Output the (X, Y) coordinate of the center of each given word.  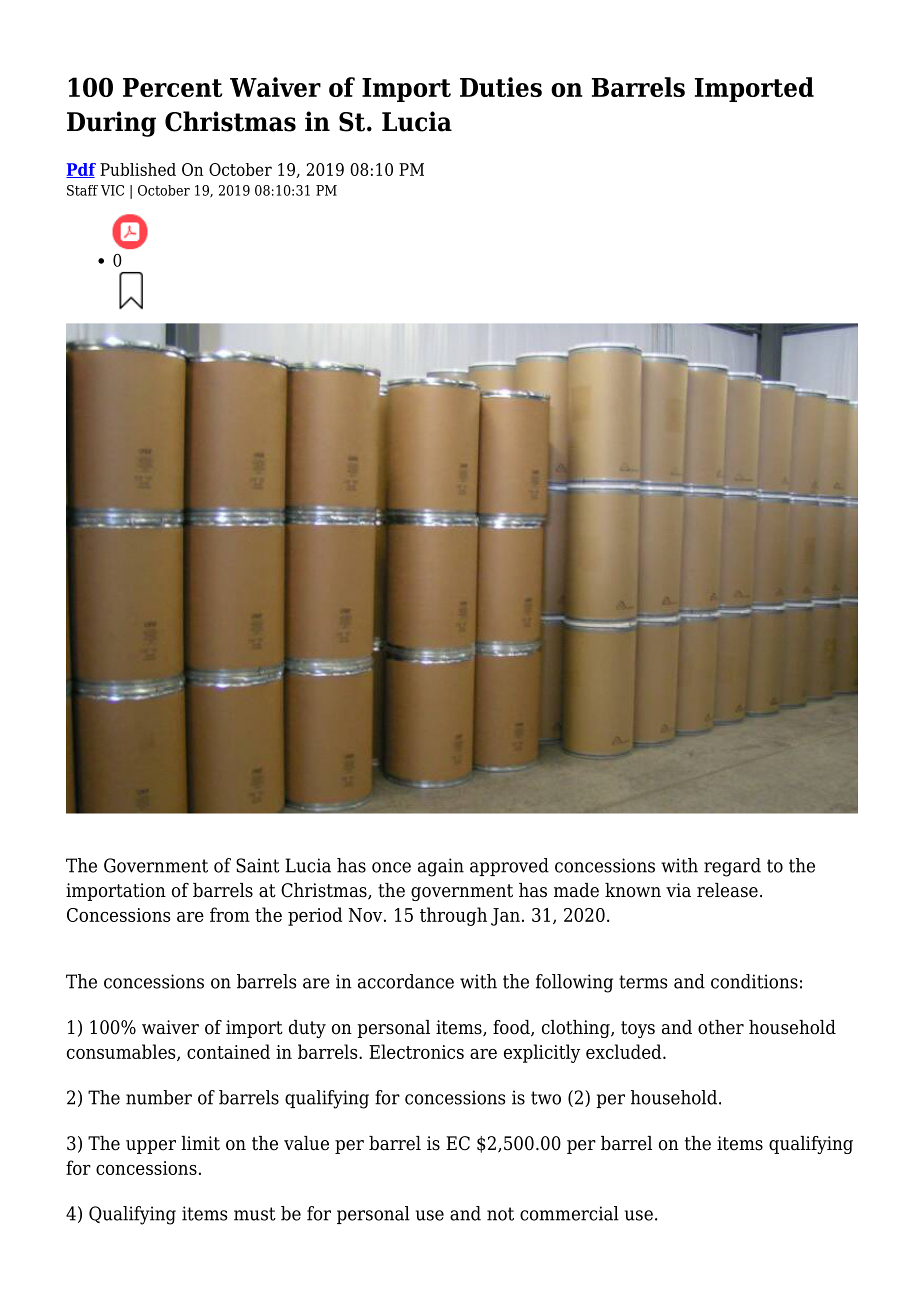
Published (138, 169)
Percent (172, 87)
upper (151, 1147)
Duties (501, 87)
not (500, 1214)
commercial (569, 1213)
